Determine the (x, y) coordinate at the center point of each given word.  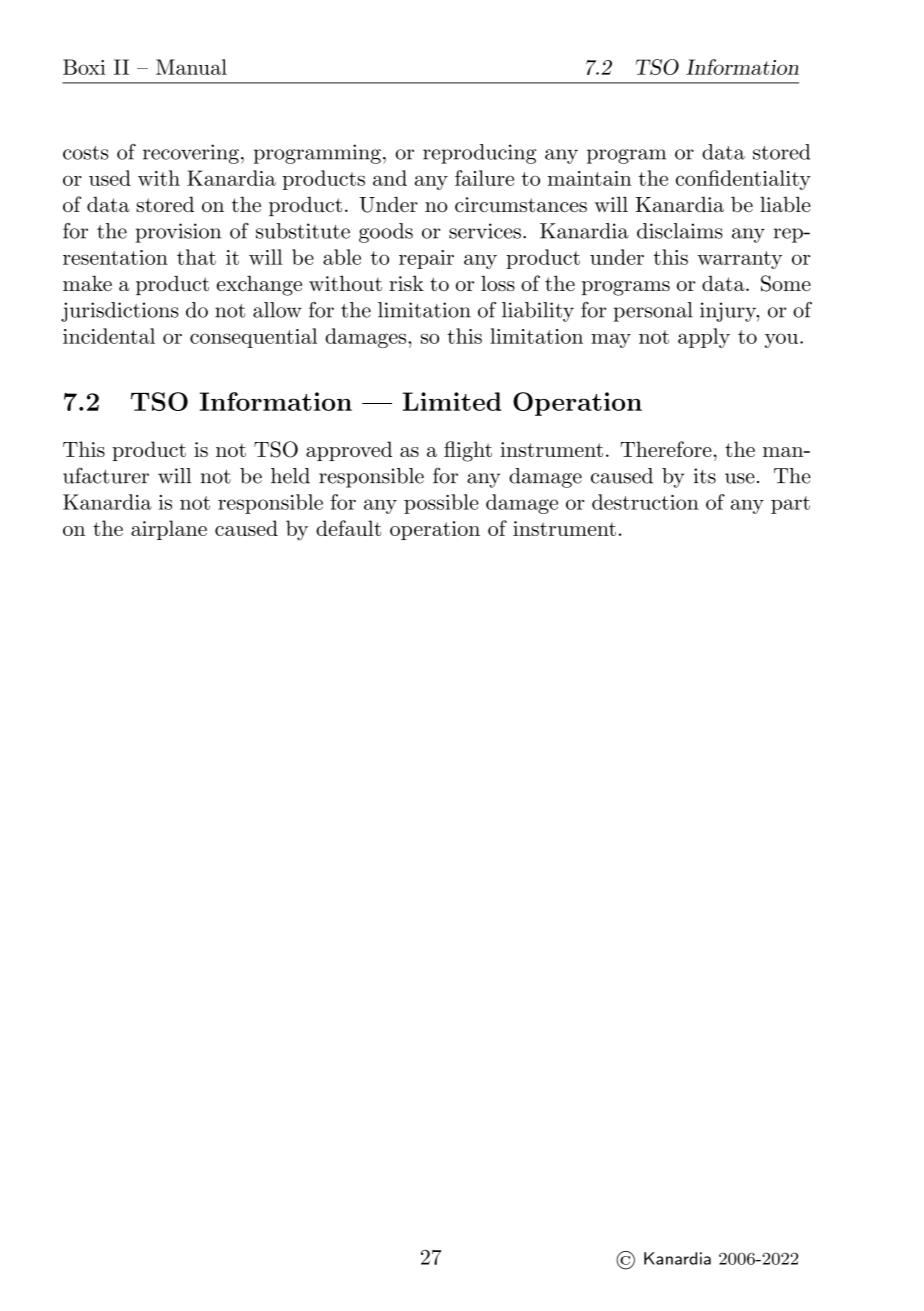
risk (406, 283)
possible (441, 504)
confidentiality (743, 180)
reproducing (479, 154)
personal (653, 312)
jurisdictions (120, 312)
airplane (169, 530)
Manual (191, 67)
